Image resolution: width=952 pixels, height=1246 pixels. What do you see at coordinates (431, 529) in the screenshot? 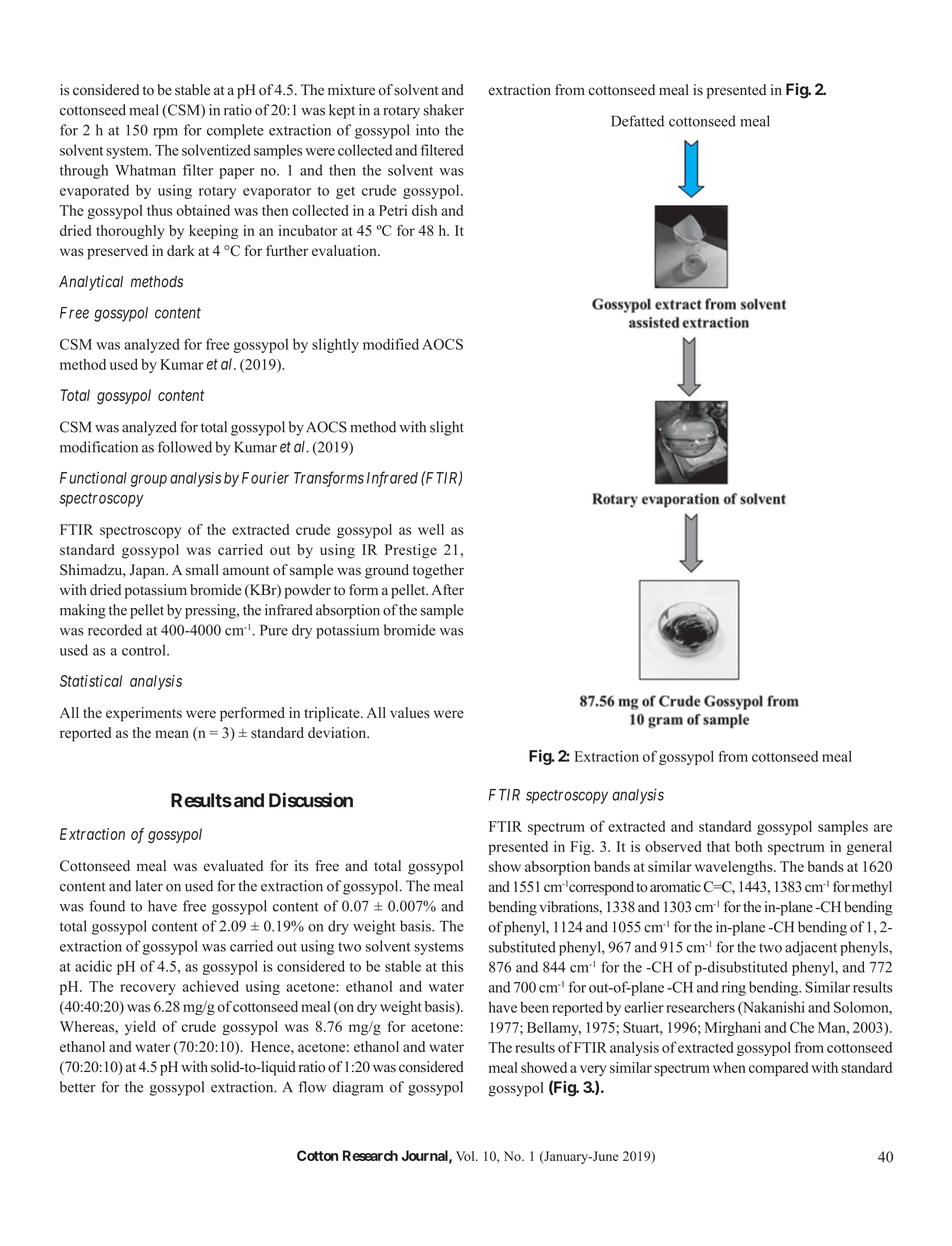
I see `well` at bounding box center [431, 529].
